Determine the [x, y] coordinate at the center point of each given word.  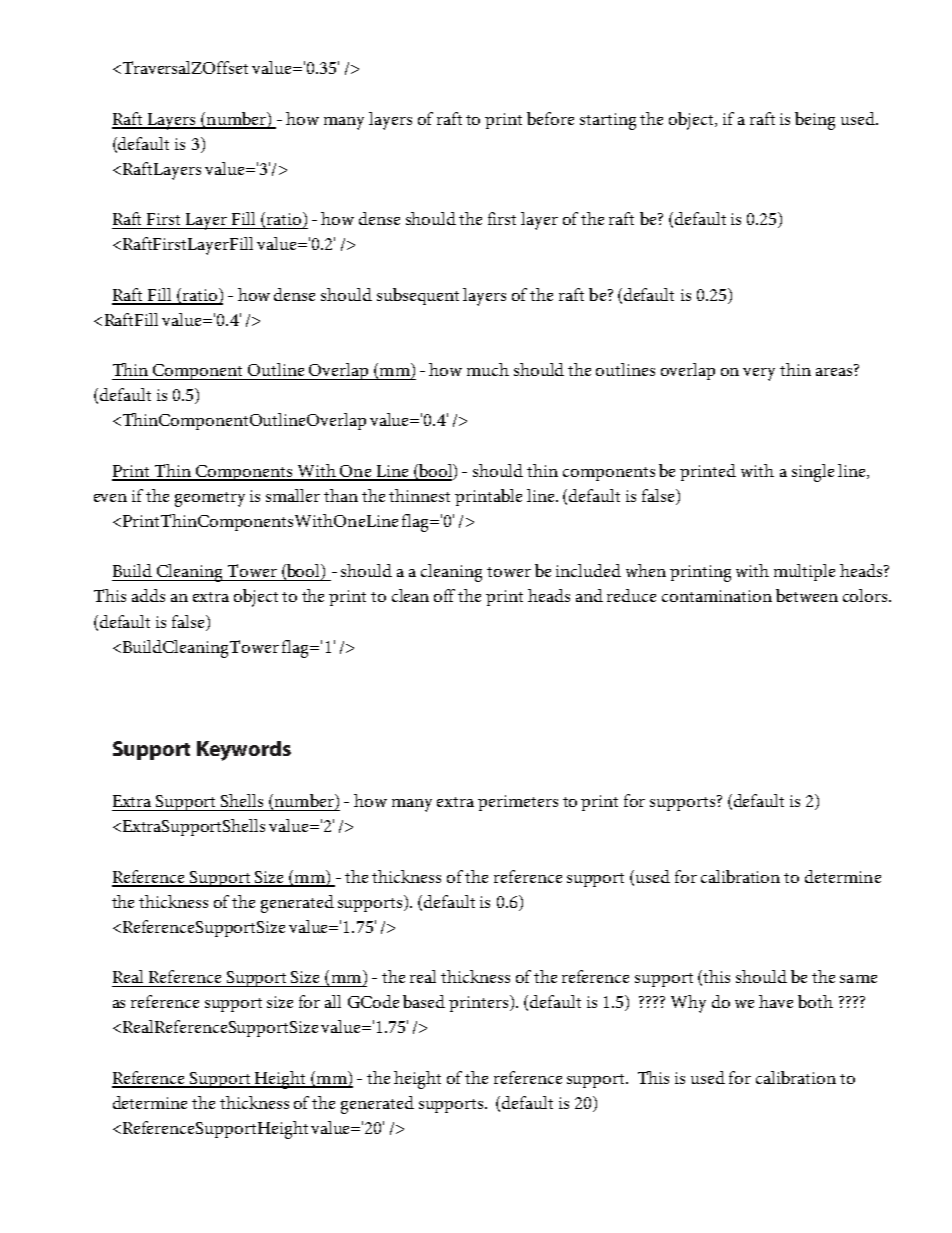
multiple [804, 572]
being [815, 121]
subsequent [418, 296]
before [550, 118]
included [588, 570]
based [424, 1001]
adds [148, 595]
